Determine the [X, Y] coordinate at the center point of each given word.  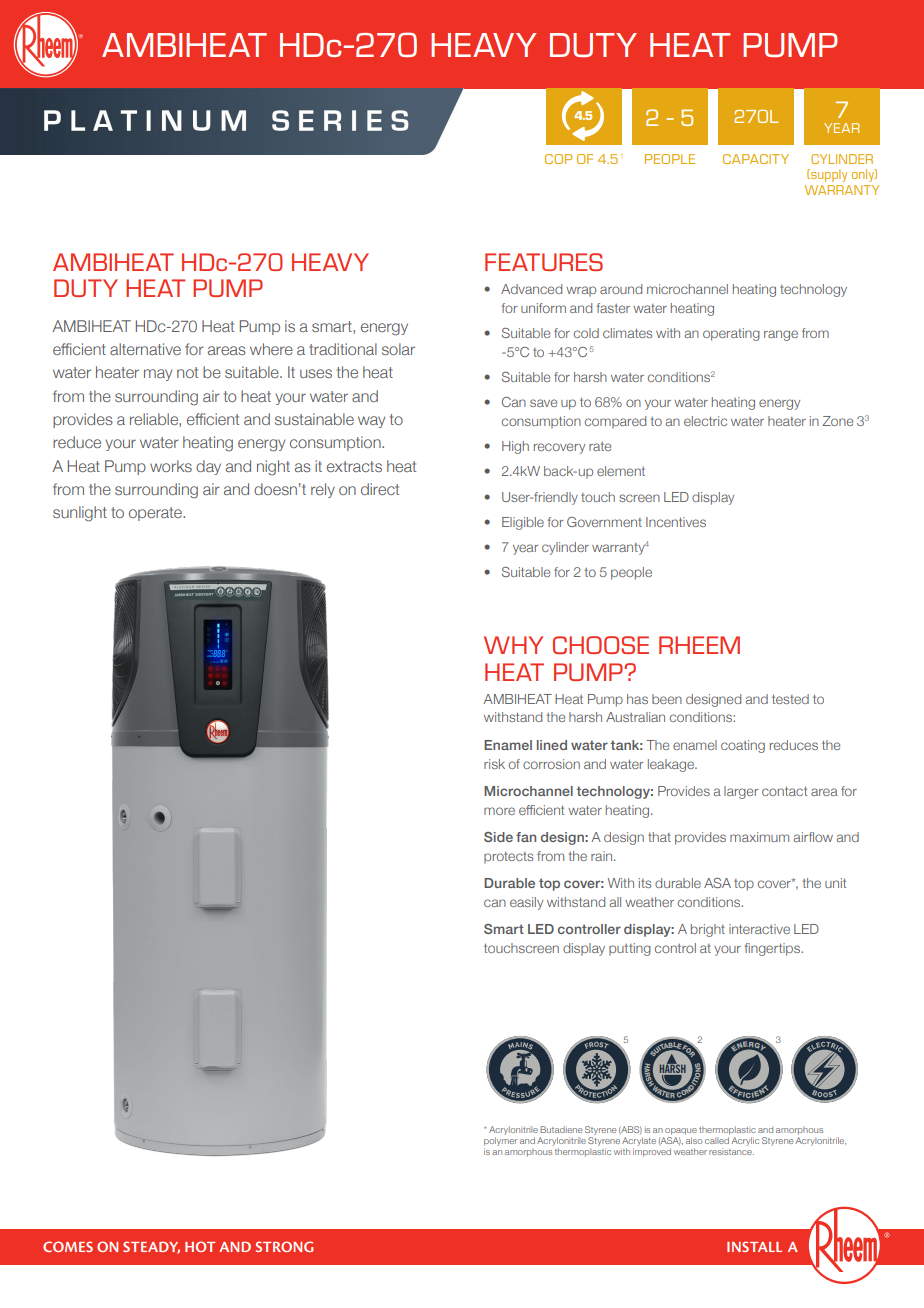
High [515, 447]
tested [790, 699]
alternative [145, 349]
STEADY [151, 1247]
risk [494, 764]
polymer [500, 1141]
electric [705, 421]
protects [508, 858]
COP [558, 159]
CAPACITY [756, 159]
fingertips [773, 949]
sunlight [80, 514]
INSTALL [754, 1246]
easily [526, 903]
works [171, 466]
